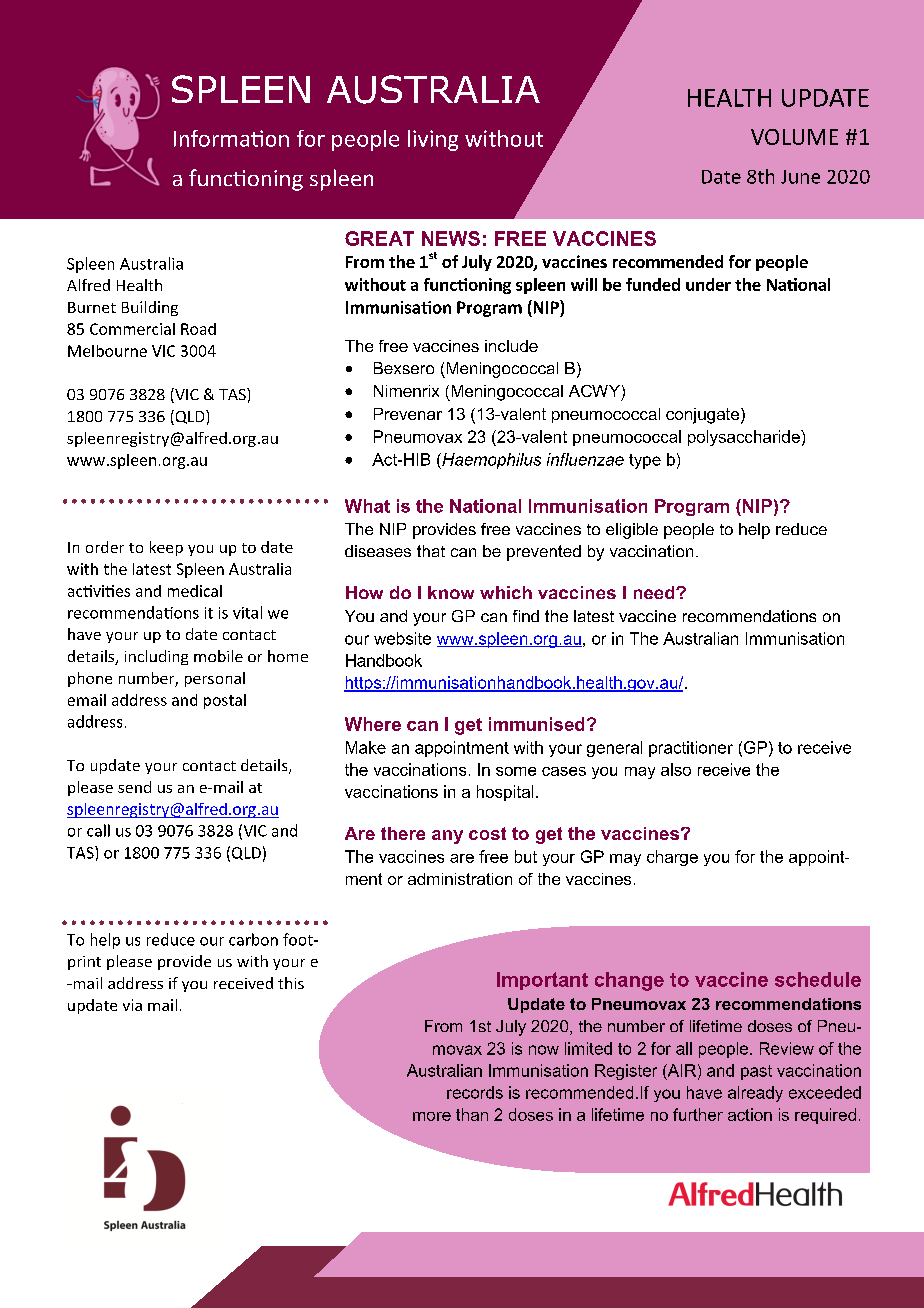  Describe the element at coordinates (156, 657) in the screenshot. I see `including` at that location.
